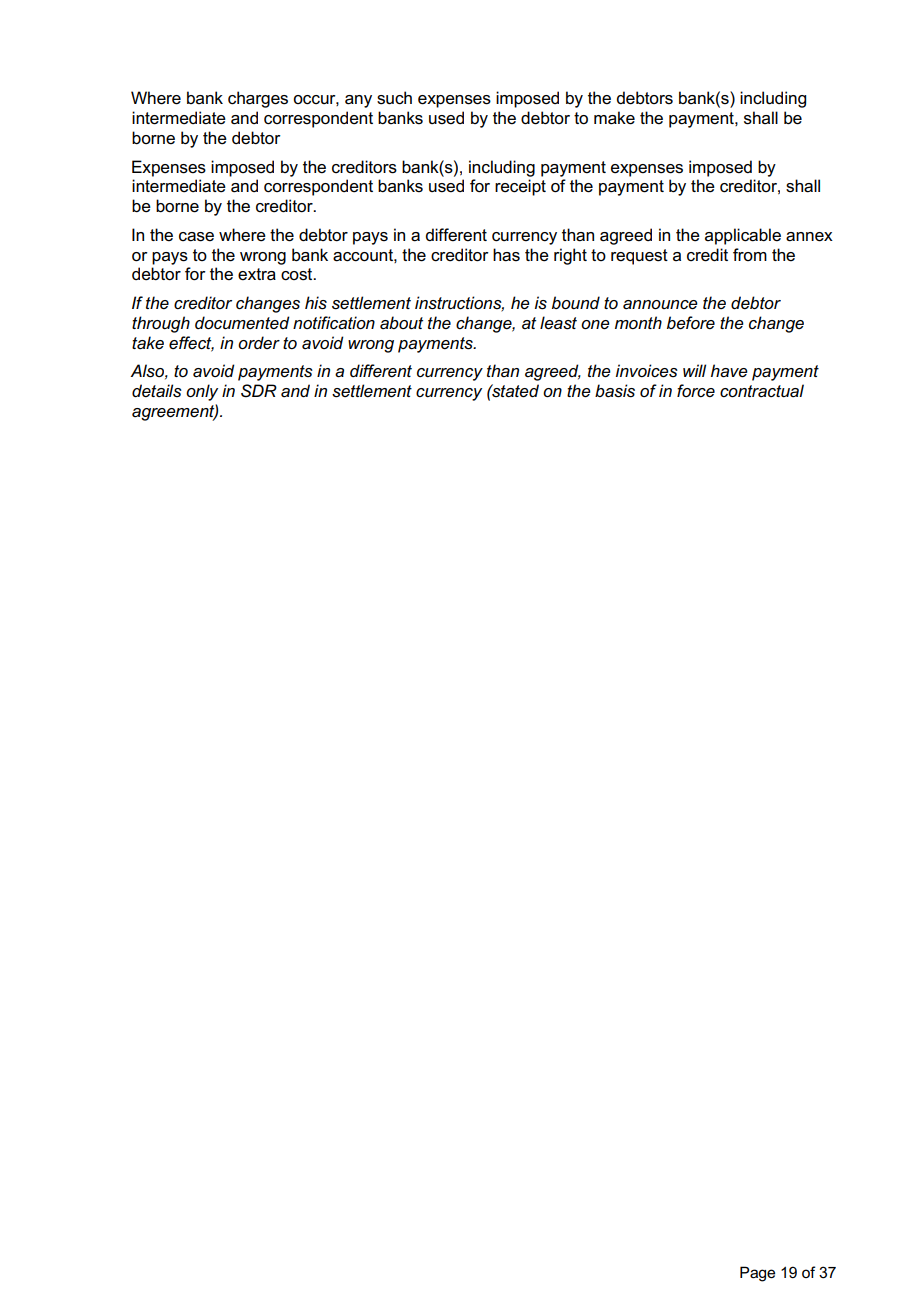  I want to click on invoices, so click(647, 371).
